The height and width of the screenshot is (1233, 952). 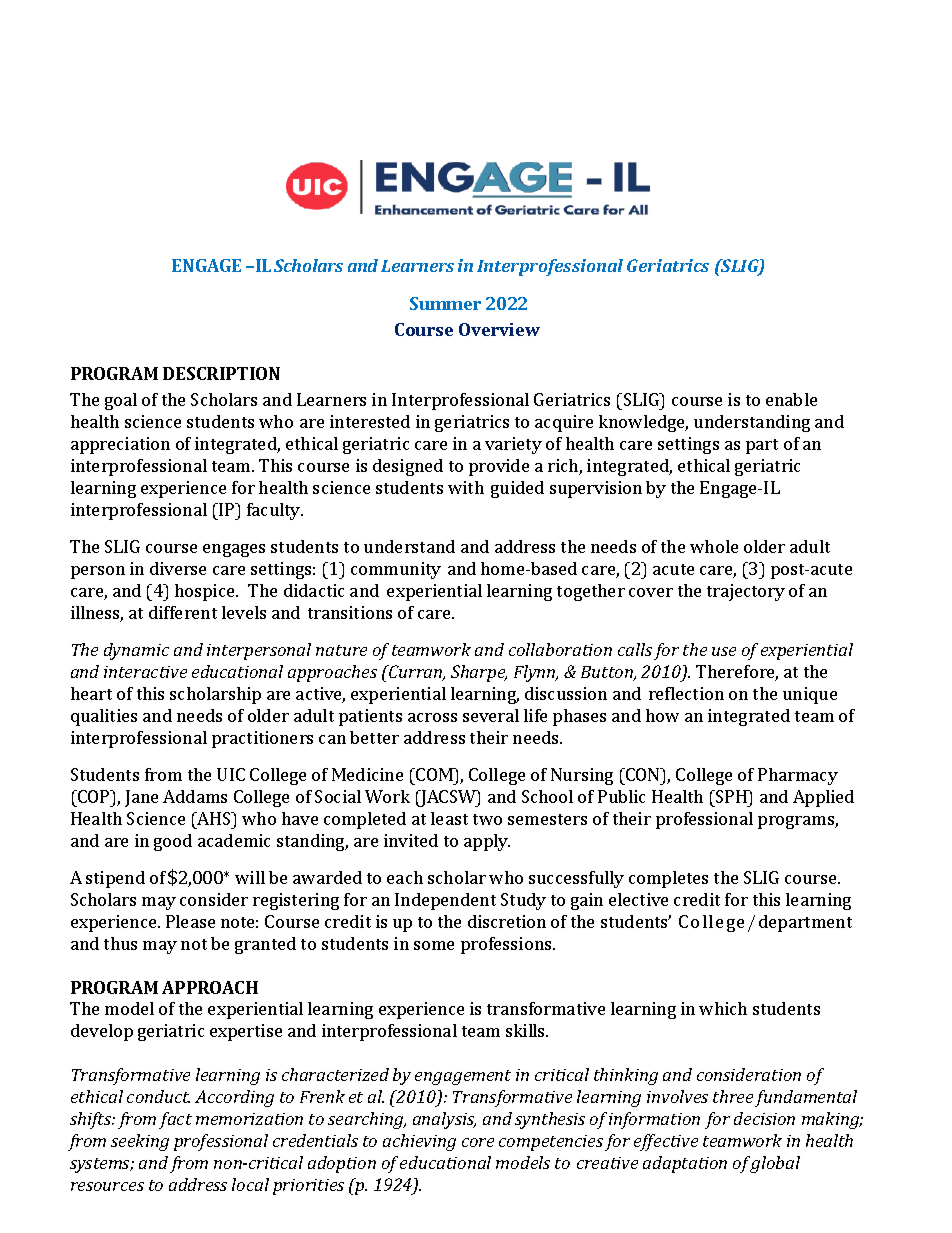 I want to click on enable, so click(x=791, y=399).
